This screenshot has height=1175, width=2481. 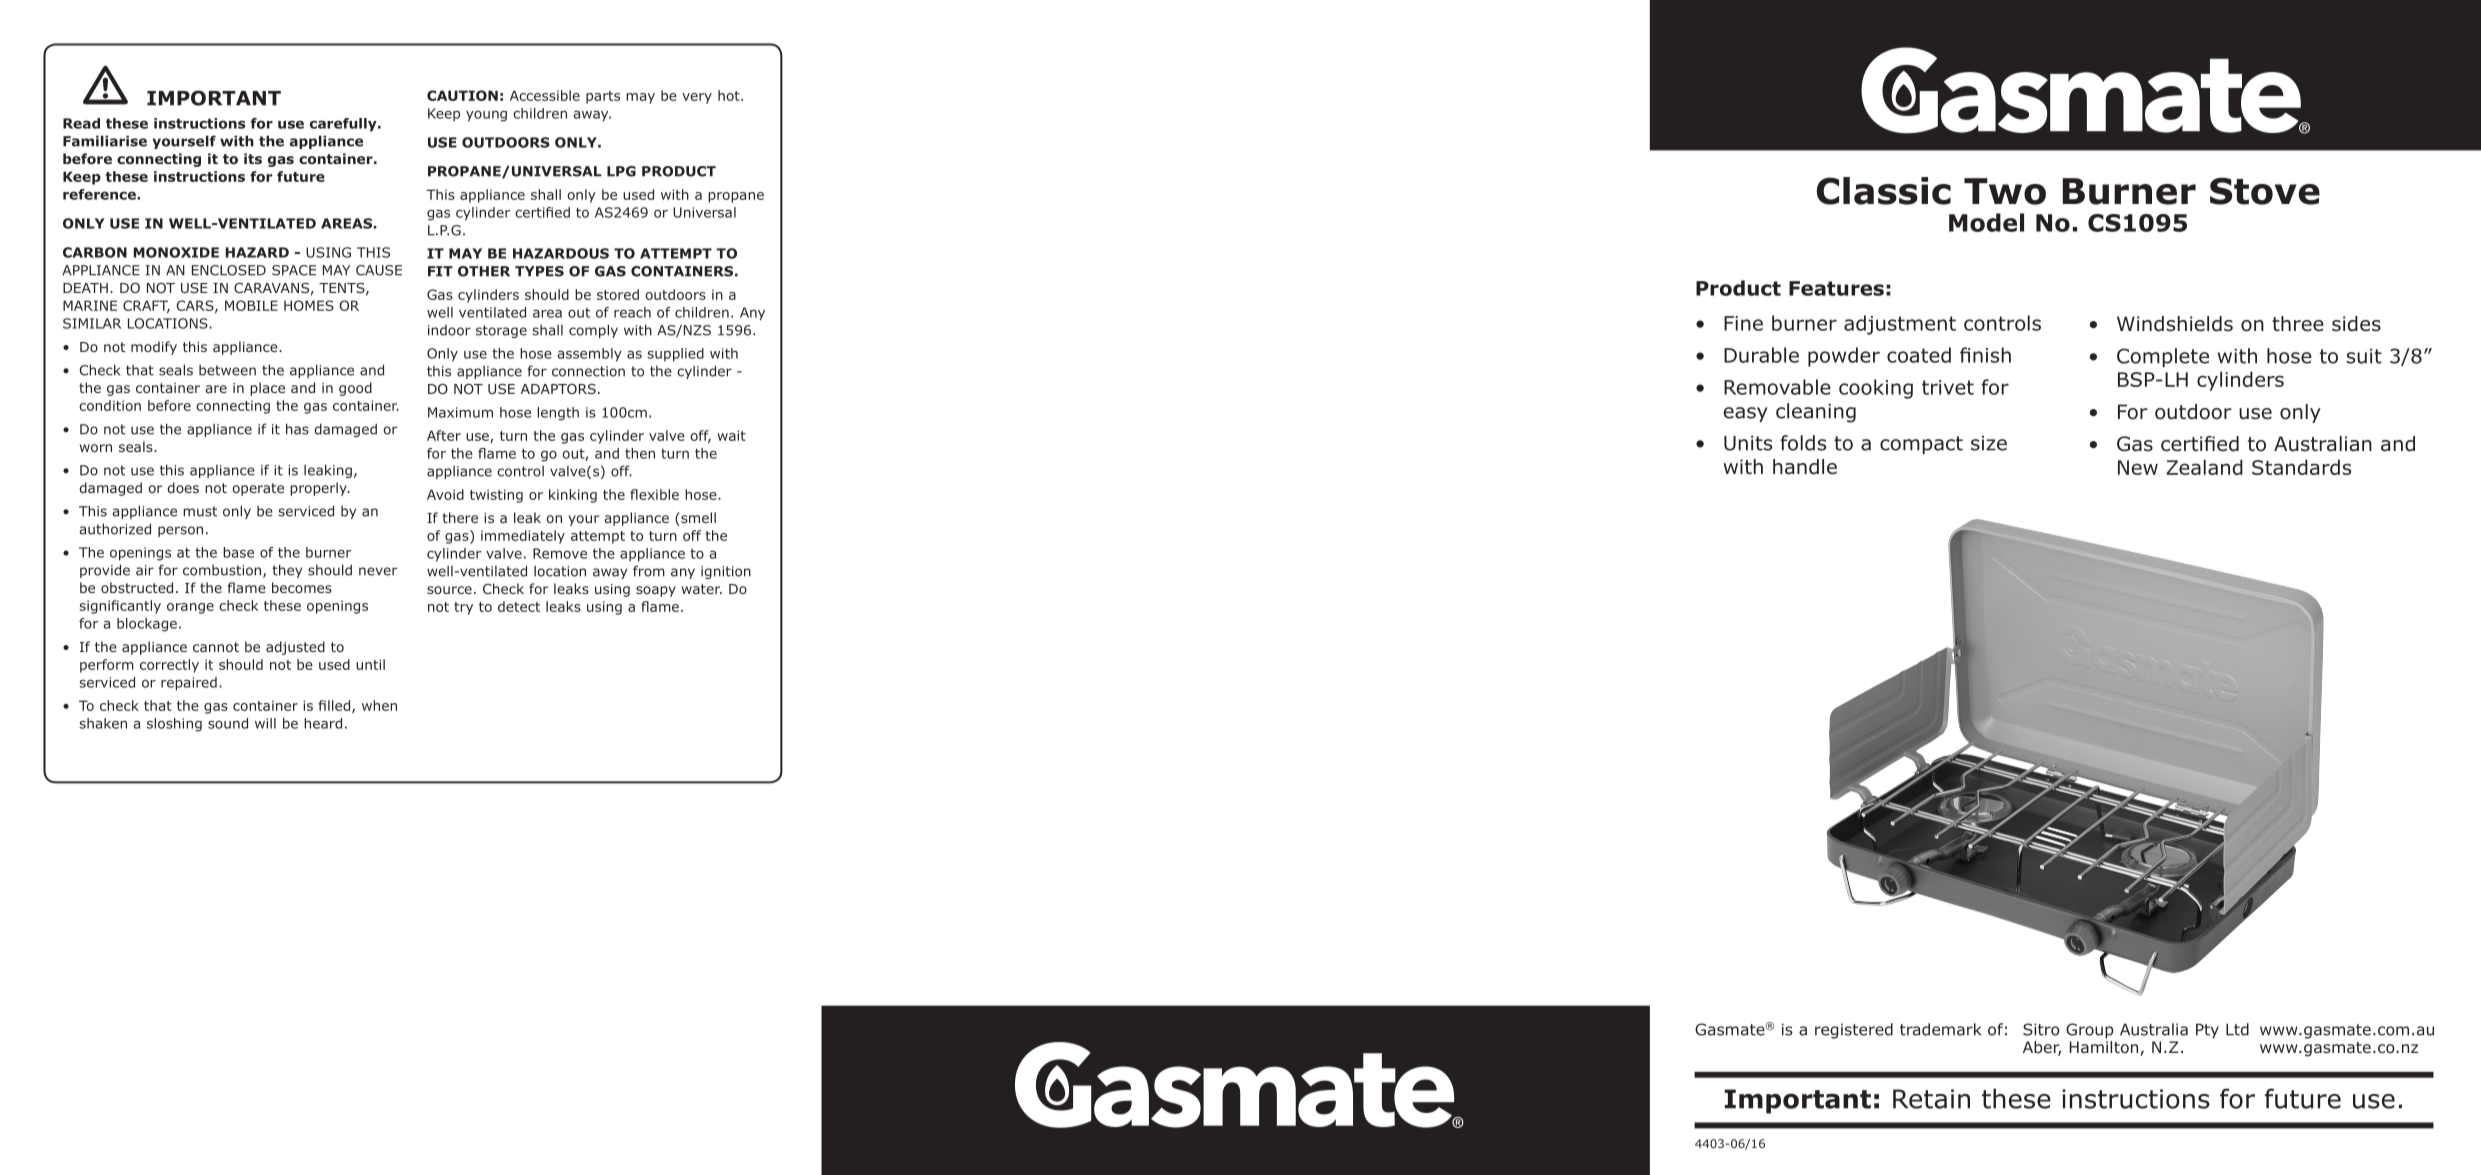 What do you see at coordinates (2005, 191) in the screenshot?
I see `Two` at bounding box center [2005, 191].
